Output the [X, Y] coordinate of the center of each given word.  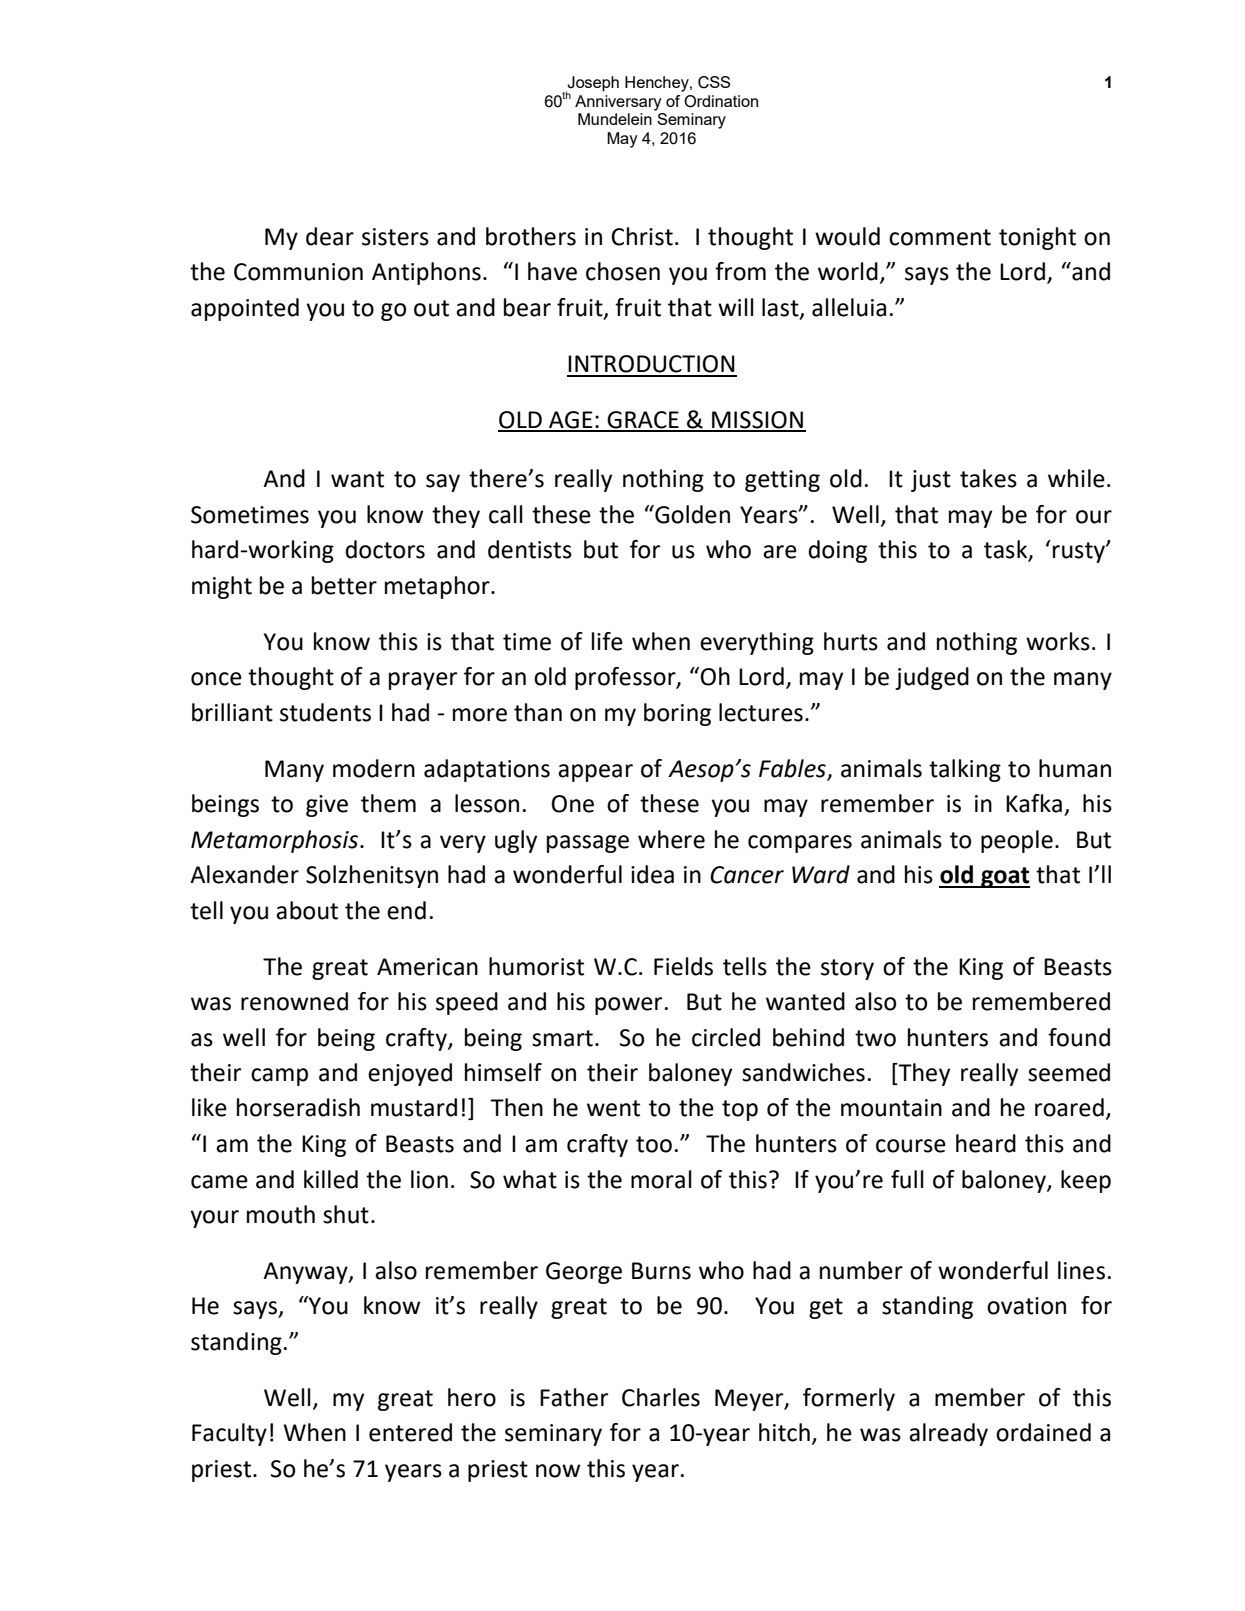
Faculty [229, 1434]
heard [986, 1143]
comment [940, 237]
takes [988, 478]
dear [330, 236]
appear [595, 773]
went [613, 1108]
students [325, 712]
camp [279, 1077]
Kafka [1034, 803]
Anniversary [618, 103]
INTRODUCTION [651, 364]
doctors [385, 549]
